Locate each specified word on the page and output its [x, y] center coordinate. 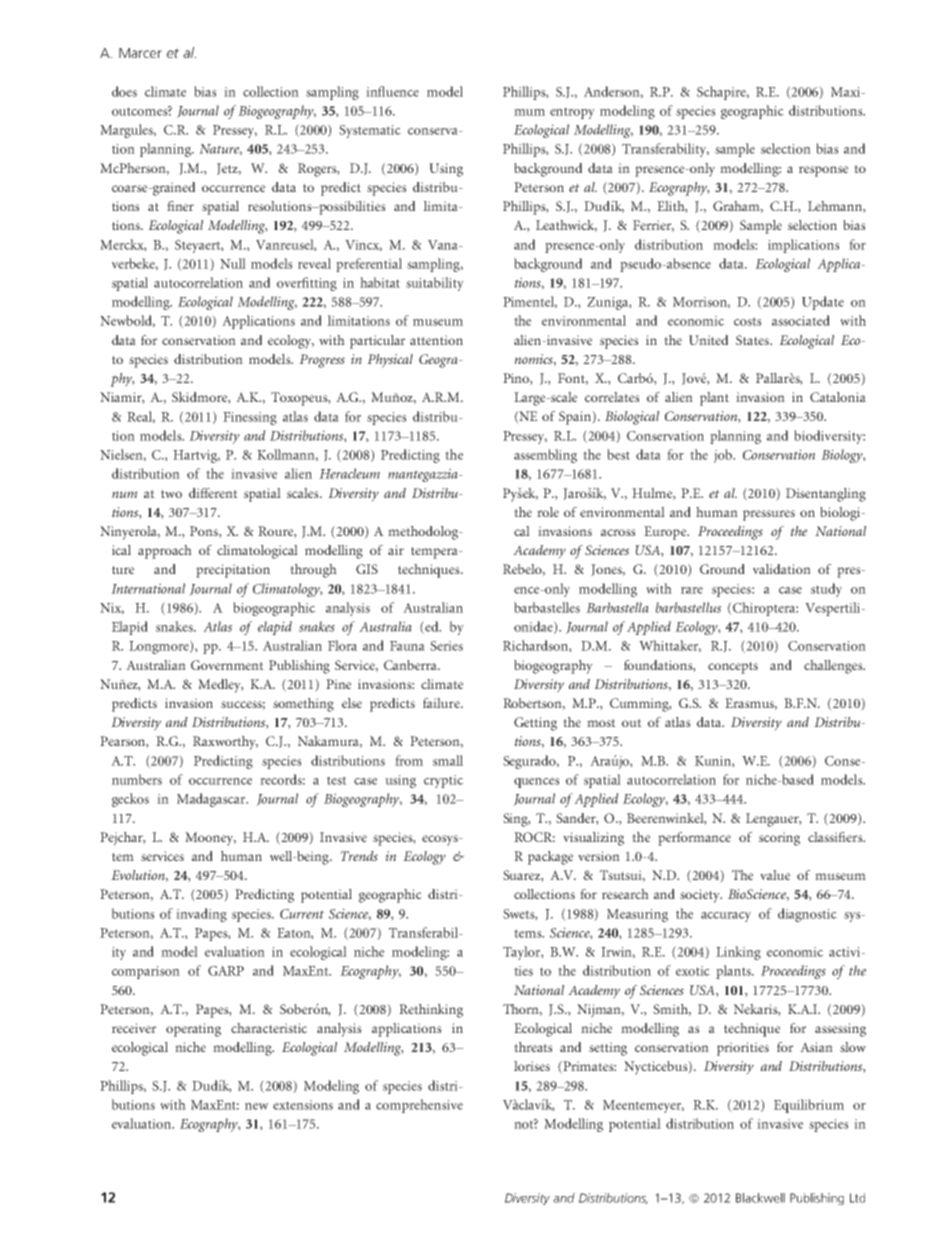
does [124, 91]
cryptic [443, 781]
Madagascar [212, 800]
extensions [303, 1105]
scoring [779, 839]
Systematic [370, 131]
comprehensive [419, 1106]
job [724, 456]
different [213, 493]
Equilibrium [809, 1106]
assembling [545, 456]
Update [823, 303]
